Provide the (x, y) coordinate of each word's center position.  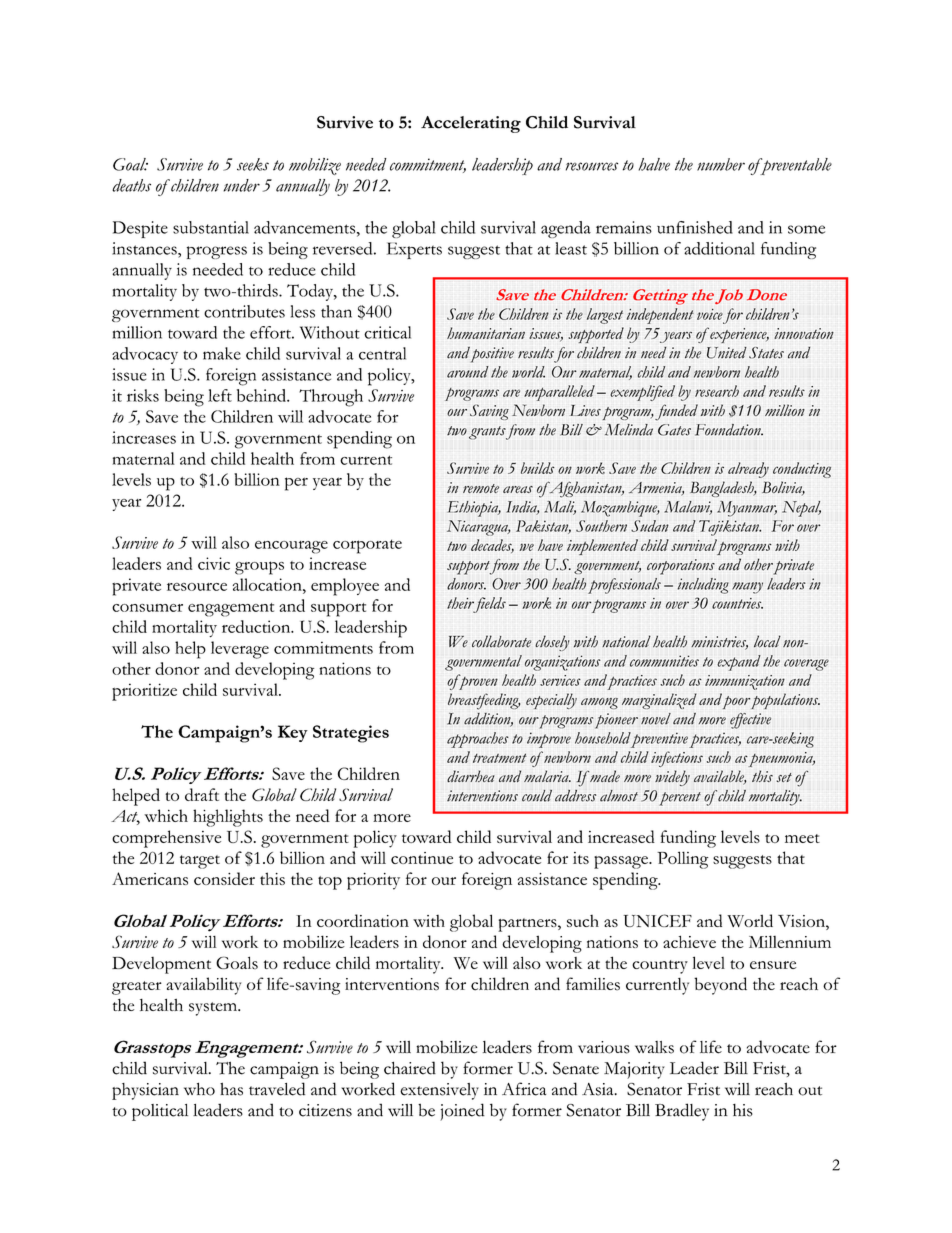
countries (737, 603)
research (717, 391)
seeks (253, 164)
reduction (257, 626)
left (220, 395)
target (200, 862)
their (460, 603)
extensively (439, 1091)
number (721, 164)
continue (422, 858)
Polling (683, 860)
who (199, 1089)
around (468, 372)
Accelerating (471, 124)
